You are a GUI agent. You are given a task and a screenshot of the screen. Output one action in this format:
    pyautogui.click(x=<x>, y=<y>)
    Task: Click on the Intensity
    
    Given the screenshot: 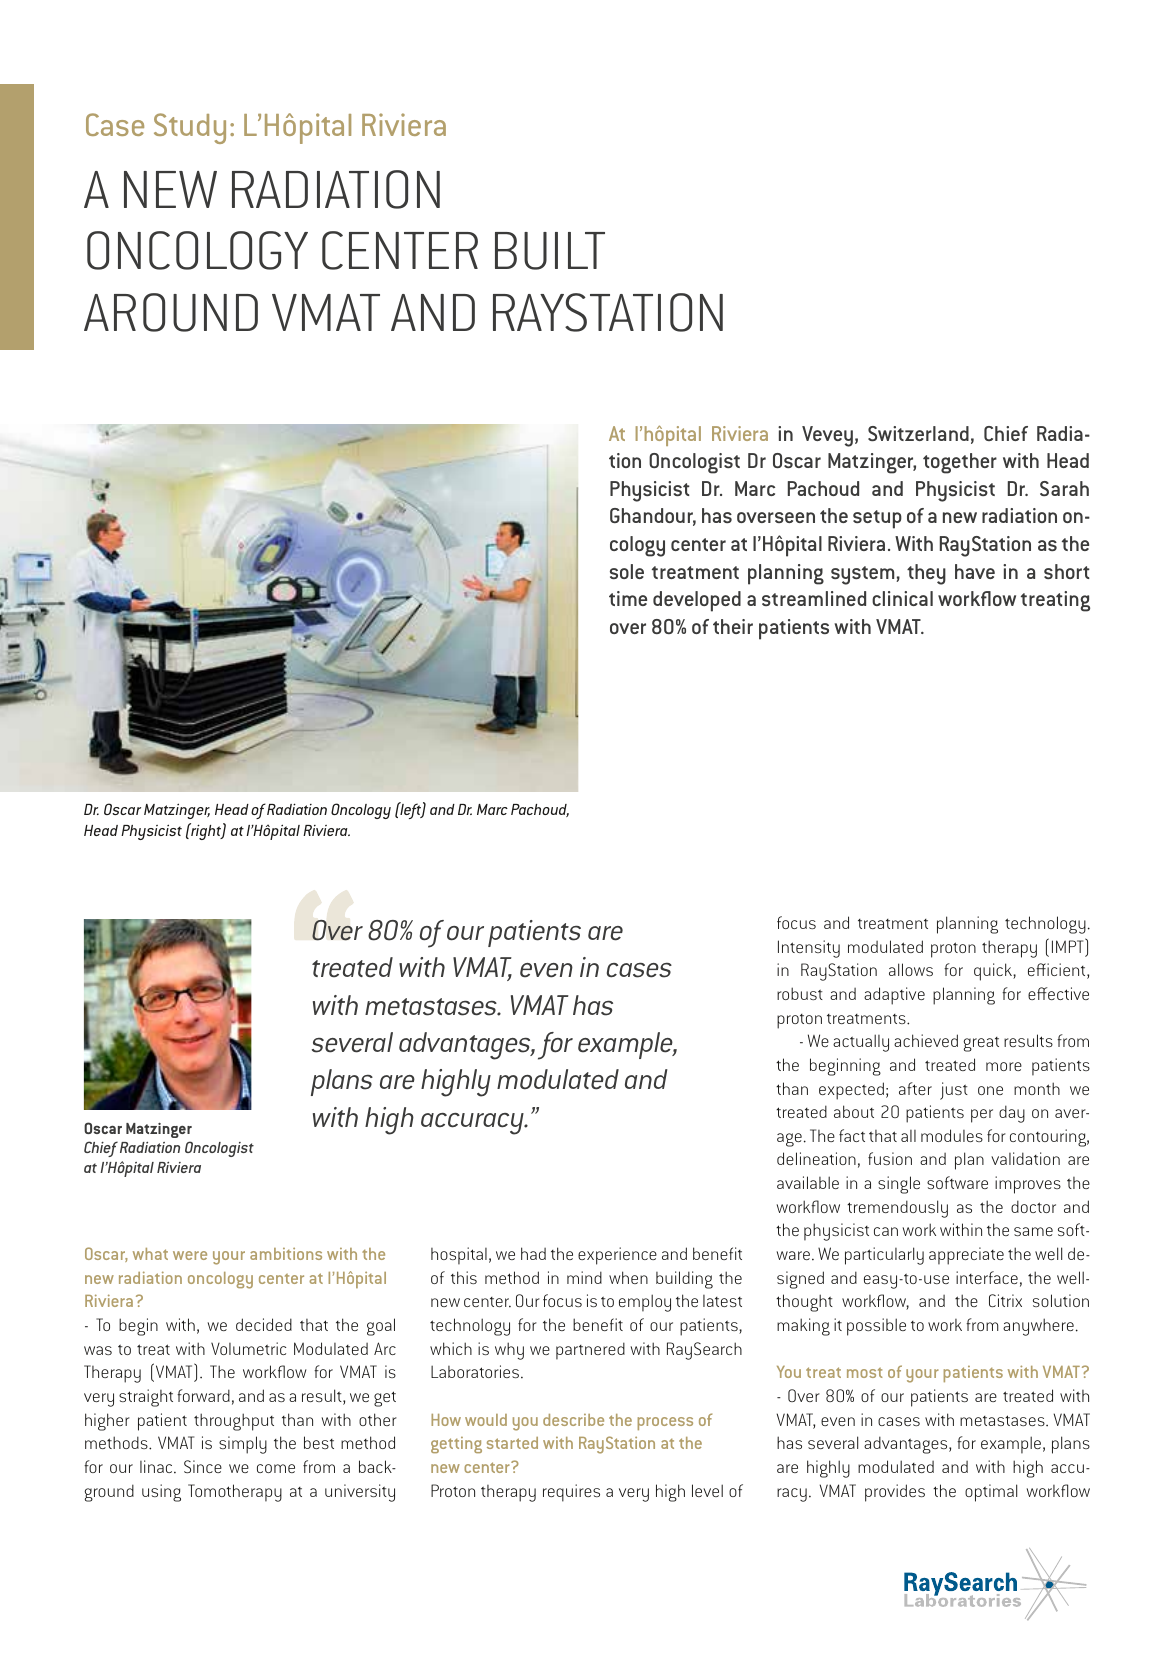 What is the action you would take?
    pyautogui.click(x=809, y=949)
